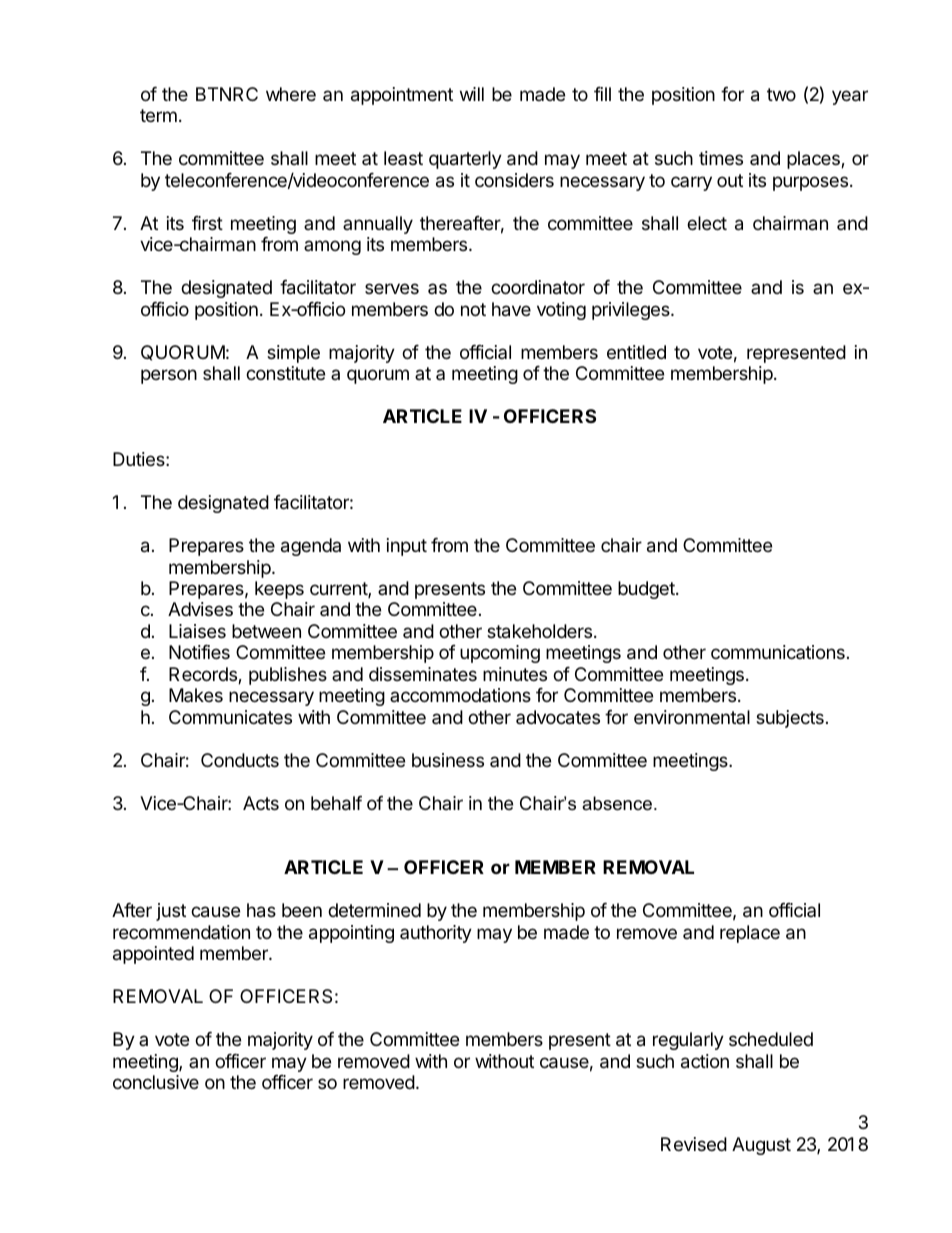 The width and height of the image is (952, 1233). What do you see at coordinates (539, 631) in the image?
I see `stakeholders` at bounding box center [539, 631].
